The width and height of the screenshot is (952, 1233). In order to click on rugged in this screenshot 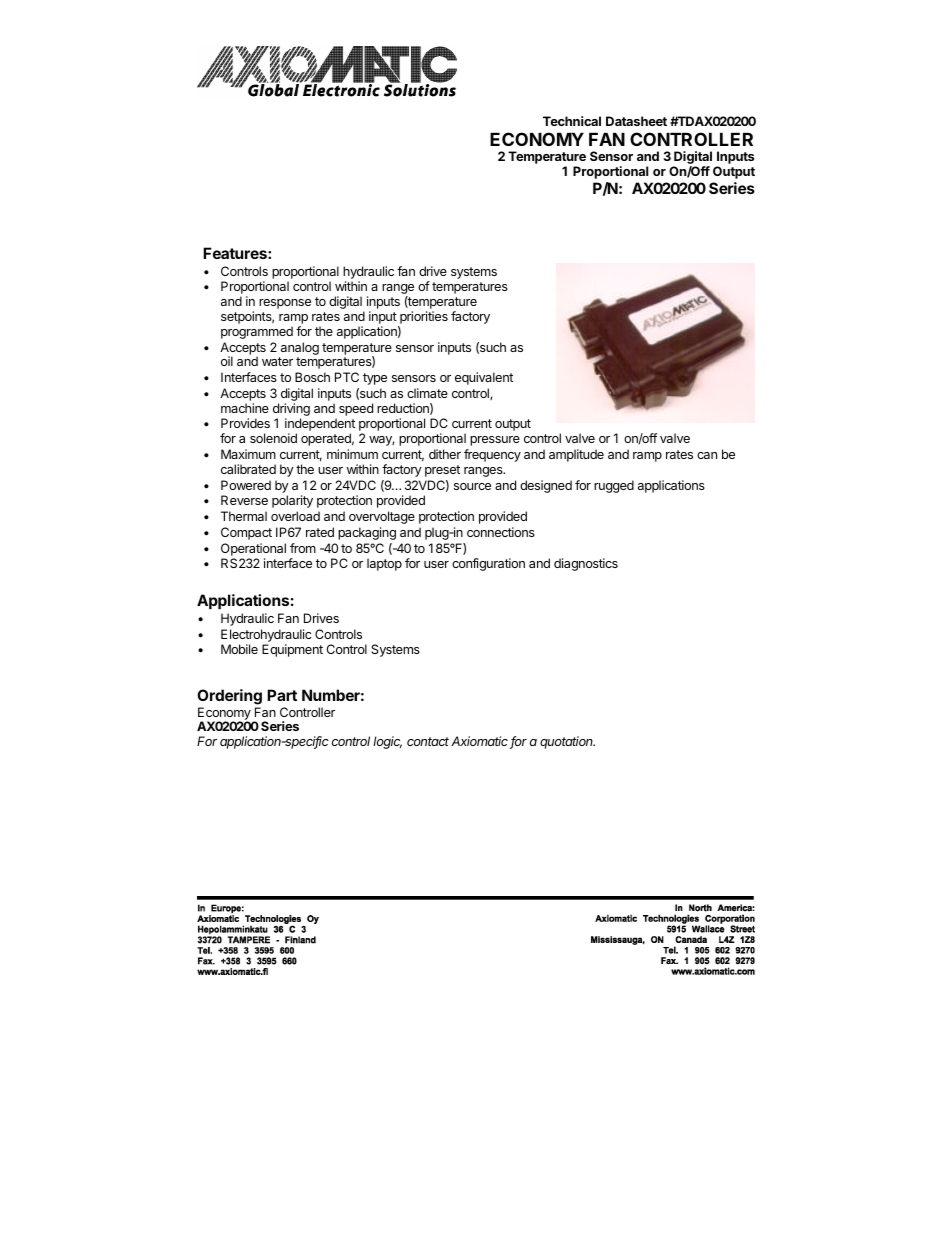, I will do `click(614, 486)`.
